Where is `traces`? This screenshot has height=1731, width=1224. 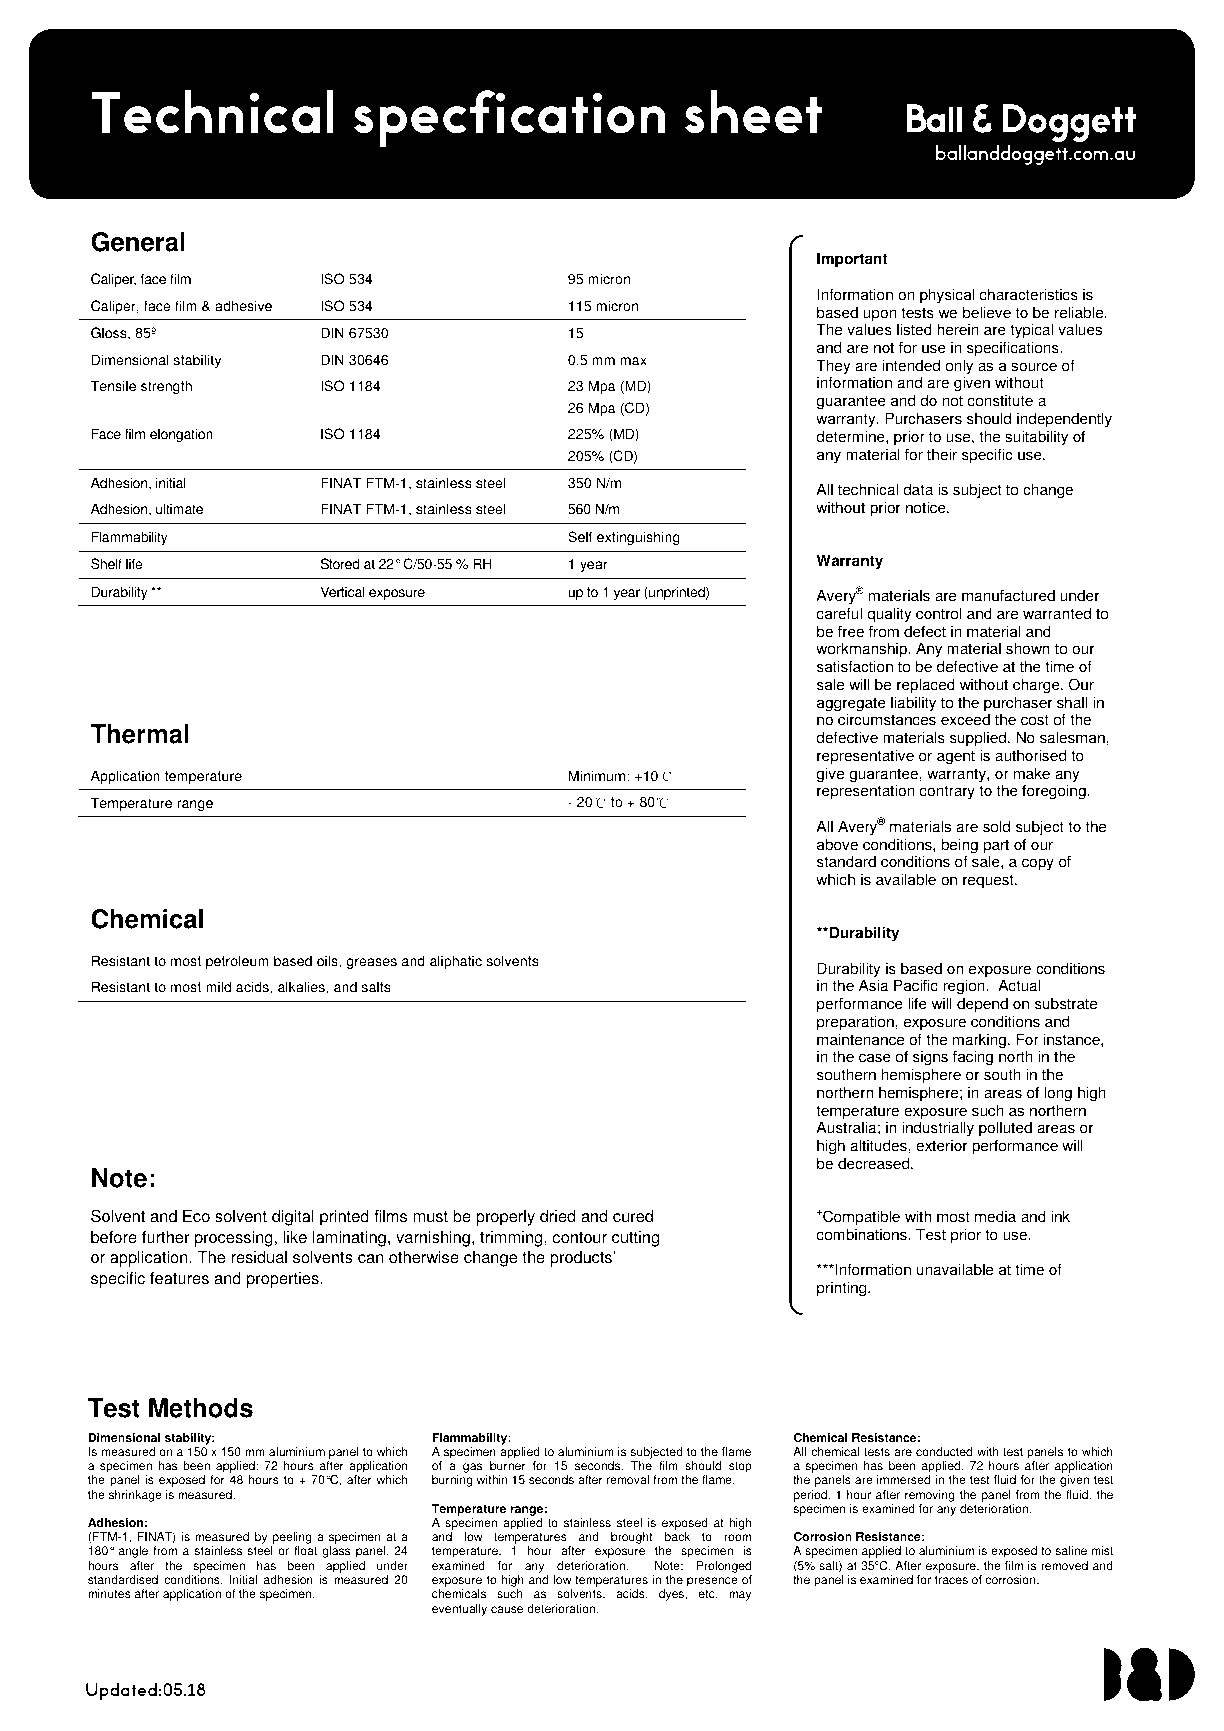 traces is located at coordinates (951, 1580).
